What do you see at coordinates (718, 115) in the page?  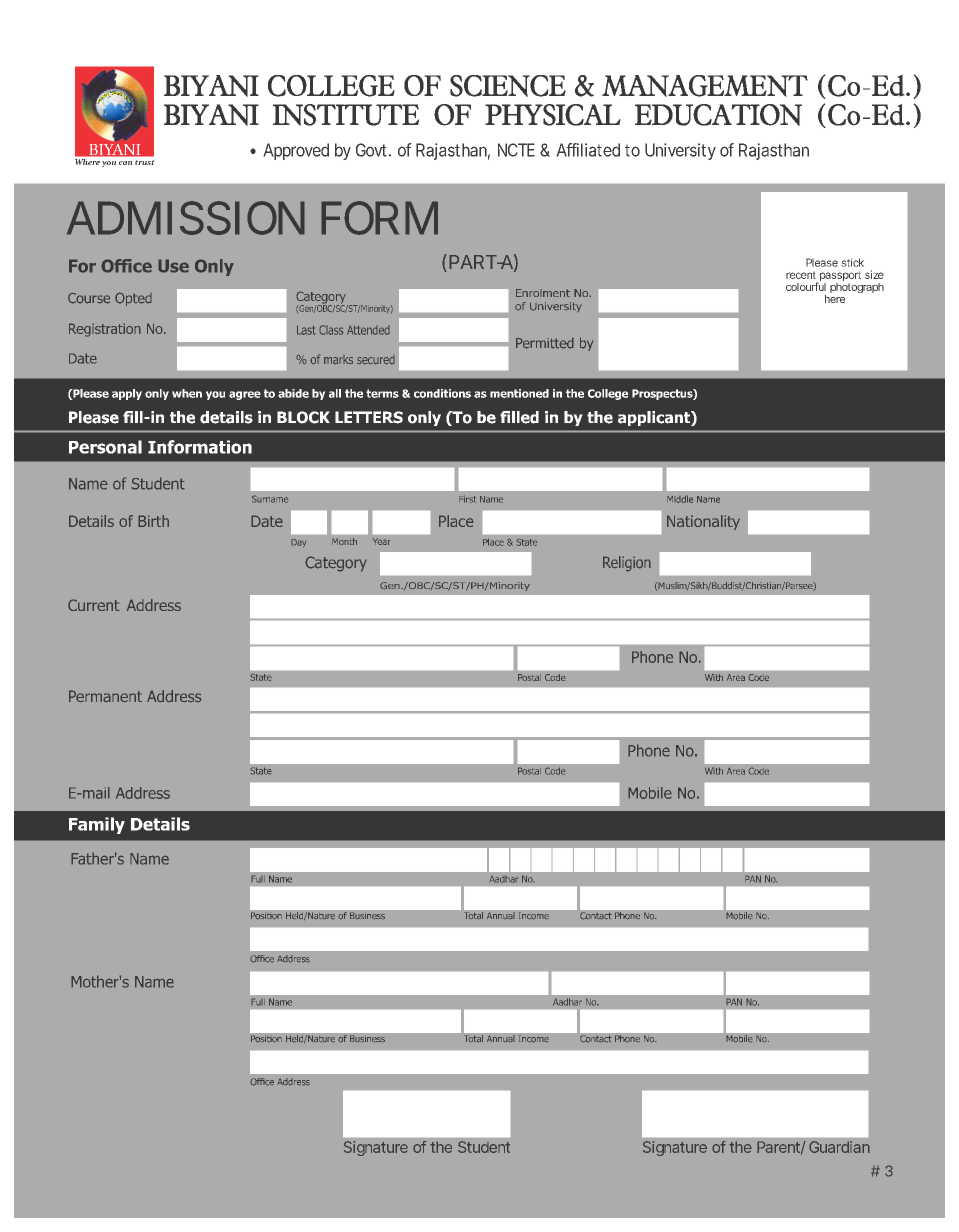 I see `EDUCATION` at bounding box center [718, 115].
